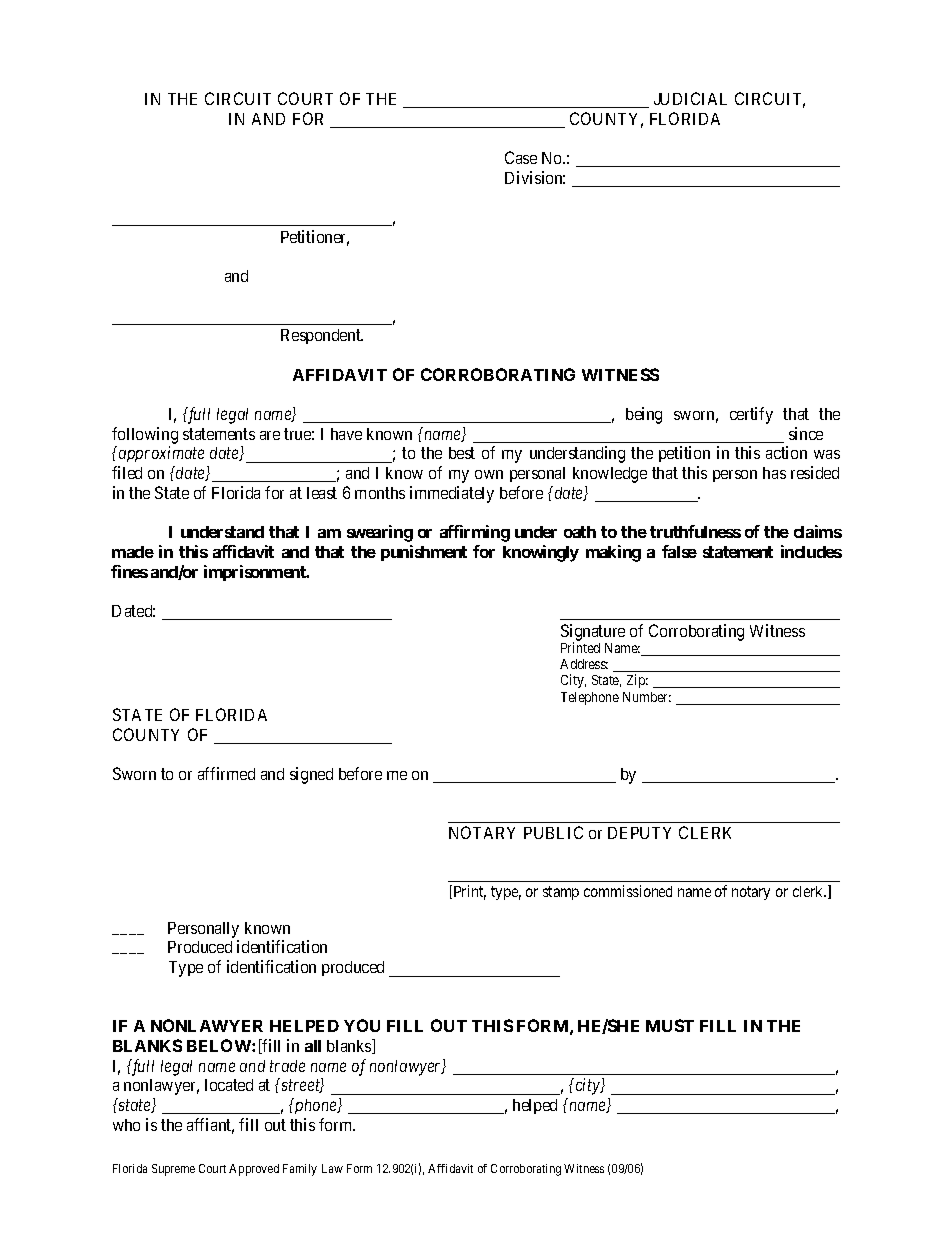 The width and height of the screenshot is (952, 1233). What do you see at coordinates (322, 336) in the screenshot?
I see `Respondent` at bounding box center [322, 336].
